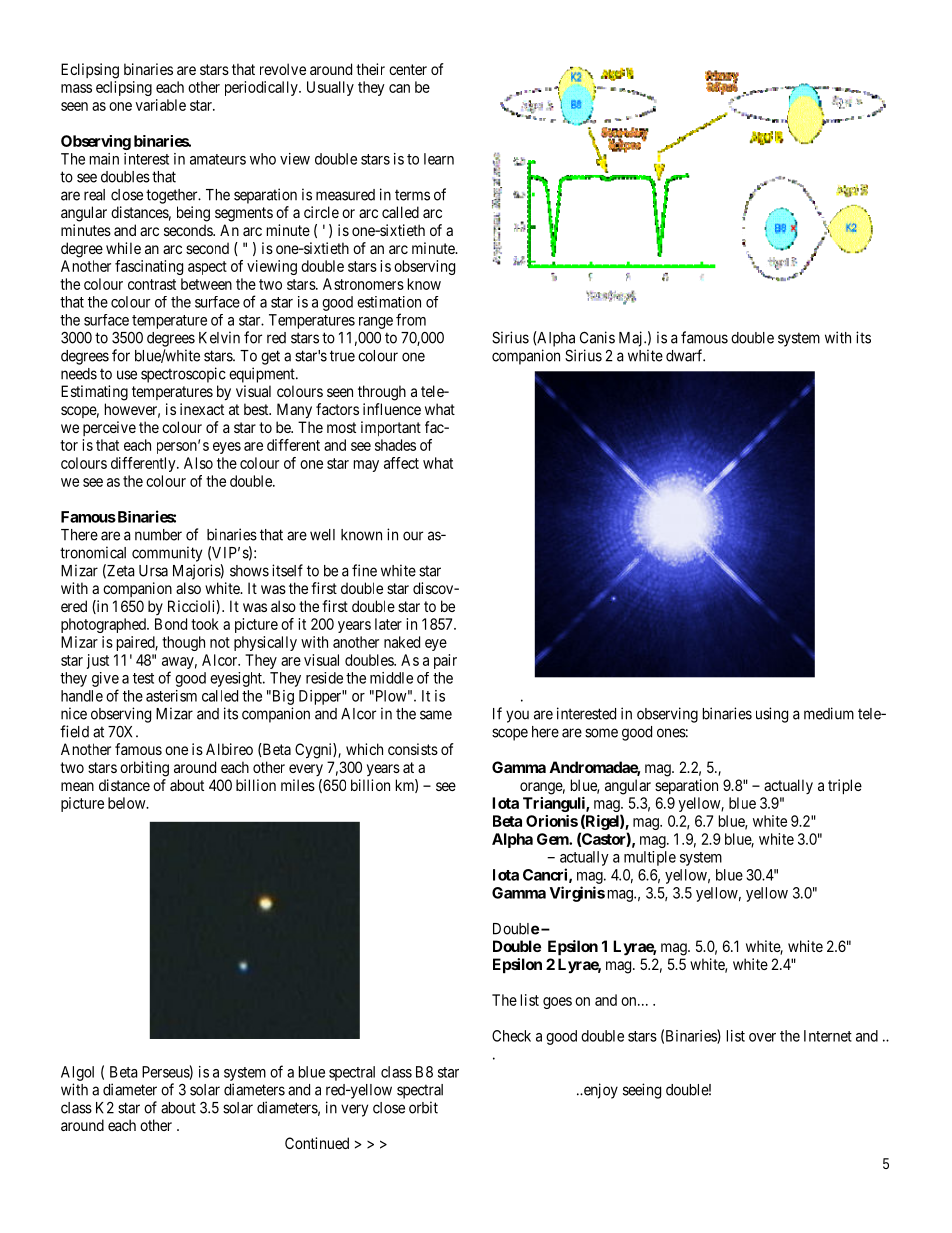 This page has height=1233, width=952. What do you see at coordinates (408, 69) in the page?
I see `center` at bounding box center [408, 69].
